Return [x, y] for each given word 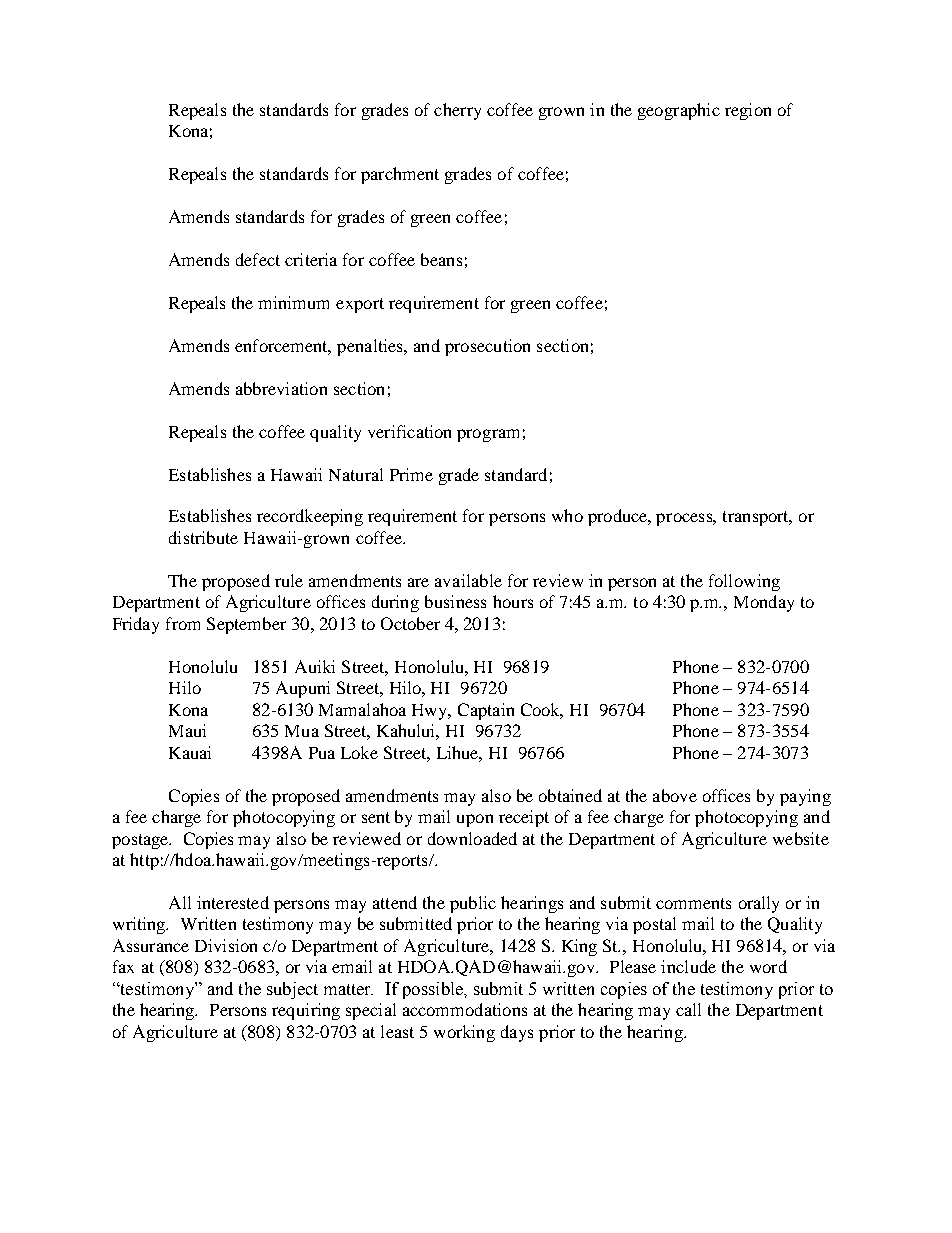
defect [258, 259]
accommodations [465, 1009]
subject [292, 990]
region [748, 111]
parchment [400, 175]
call [688, 1009]
